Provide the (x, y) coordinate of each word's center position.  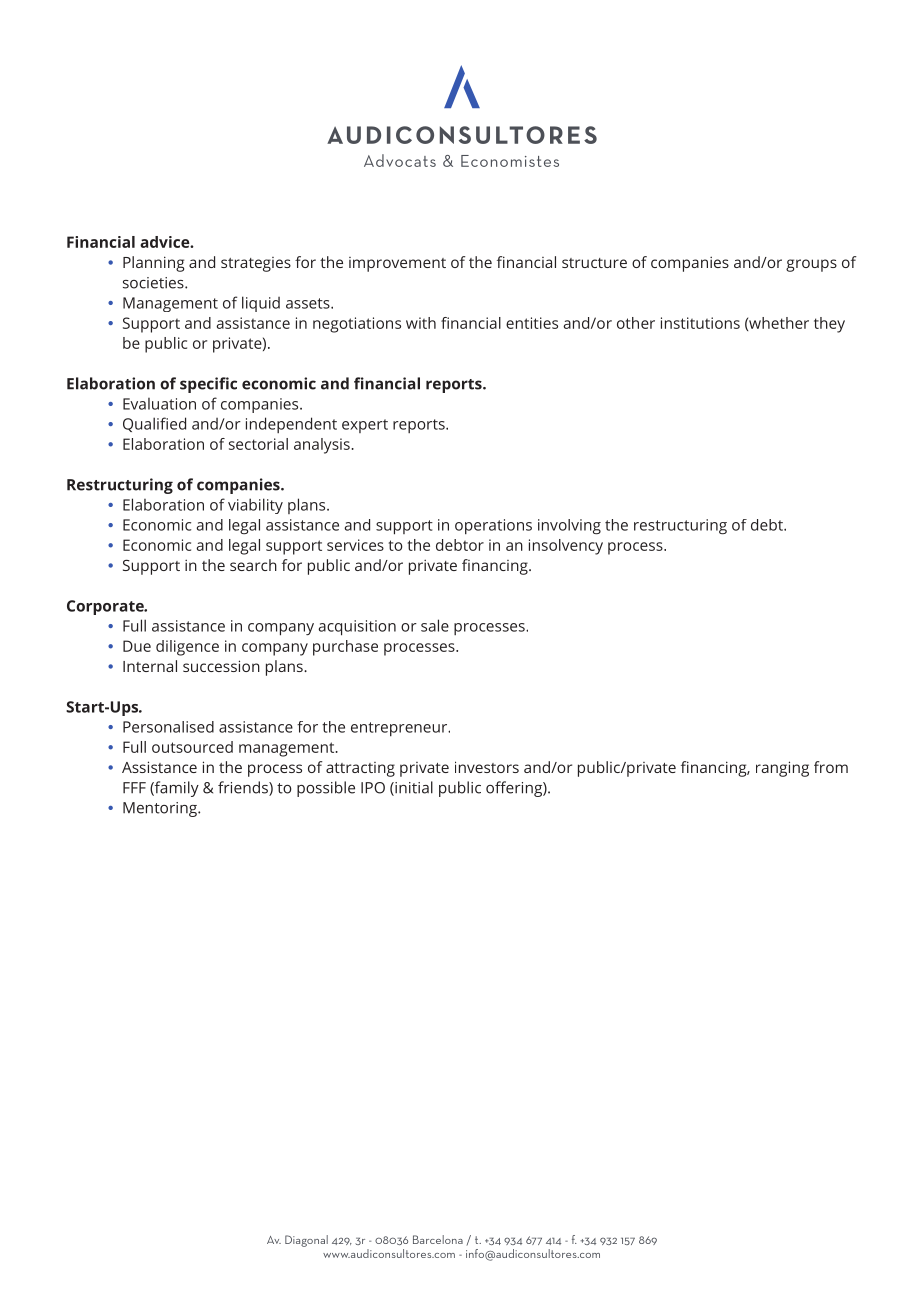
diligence (187, 648)
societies (154, 283)
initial (413, 788)
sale (435, 625)
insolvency (566, 547)
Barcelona (438, 1239)
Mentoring (161, 809)
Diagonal (306, 1241)
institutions (700, 323)
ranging (782, 769)
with (421, 323)
